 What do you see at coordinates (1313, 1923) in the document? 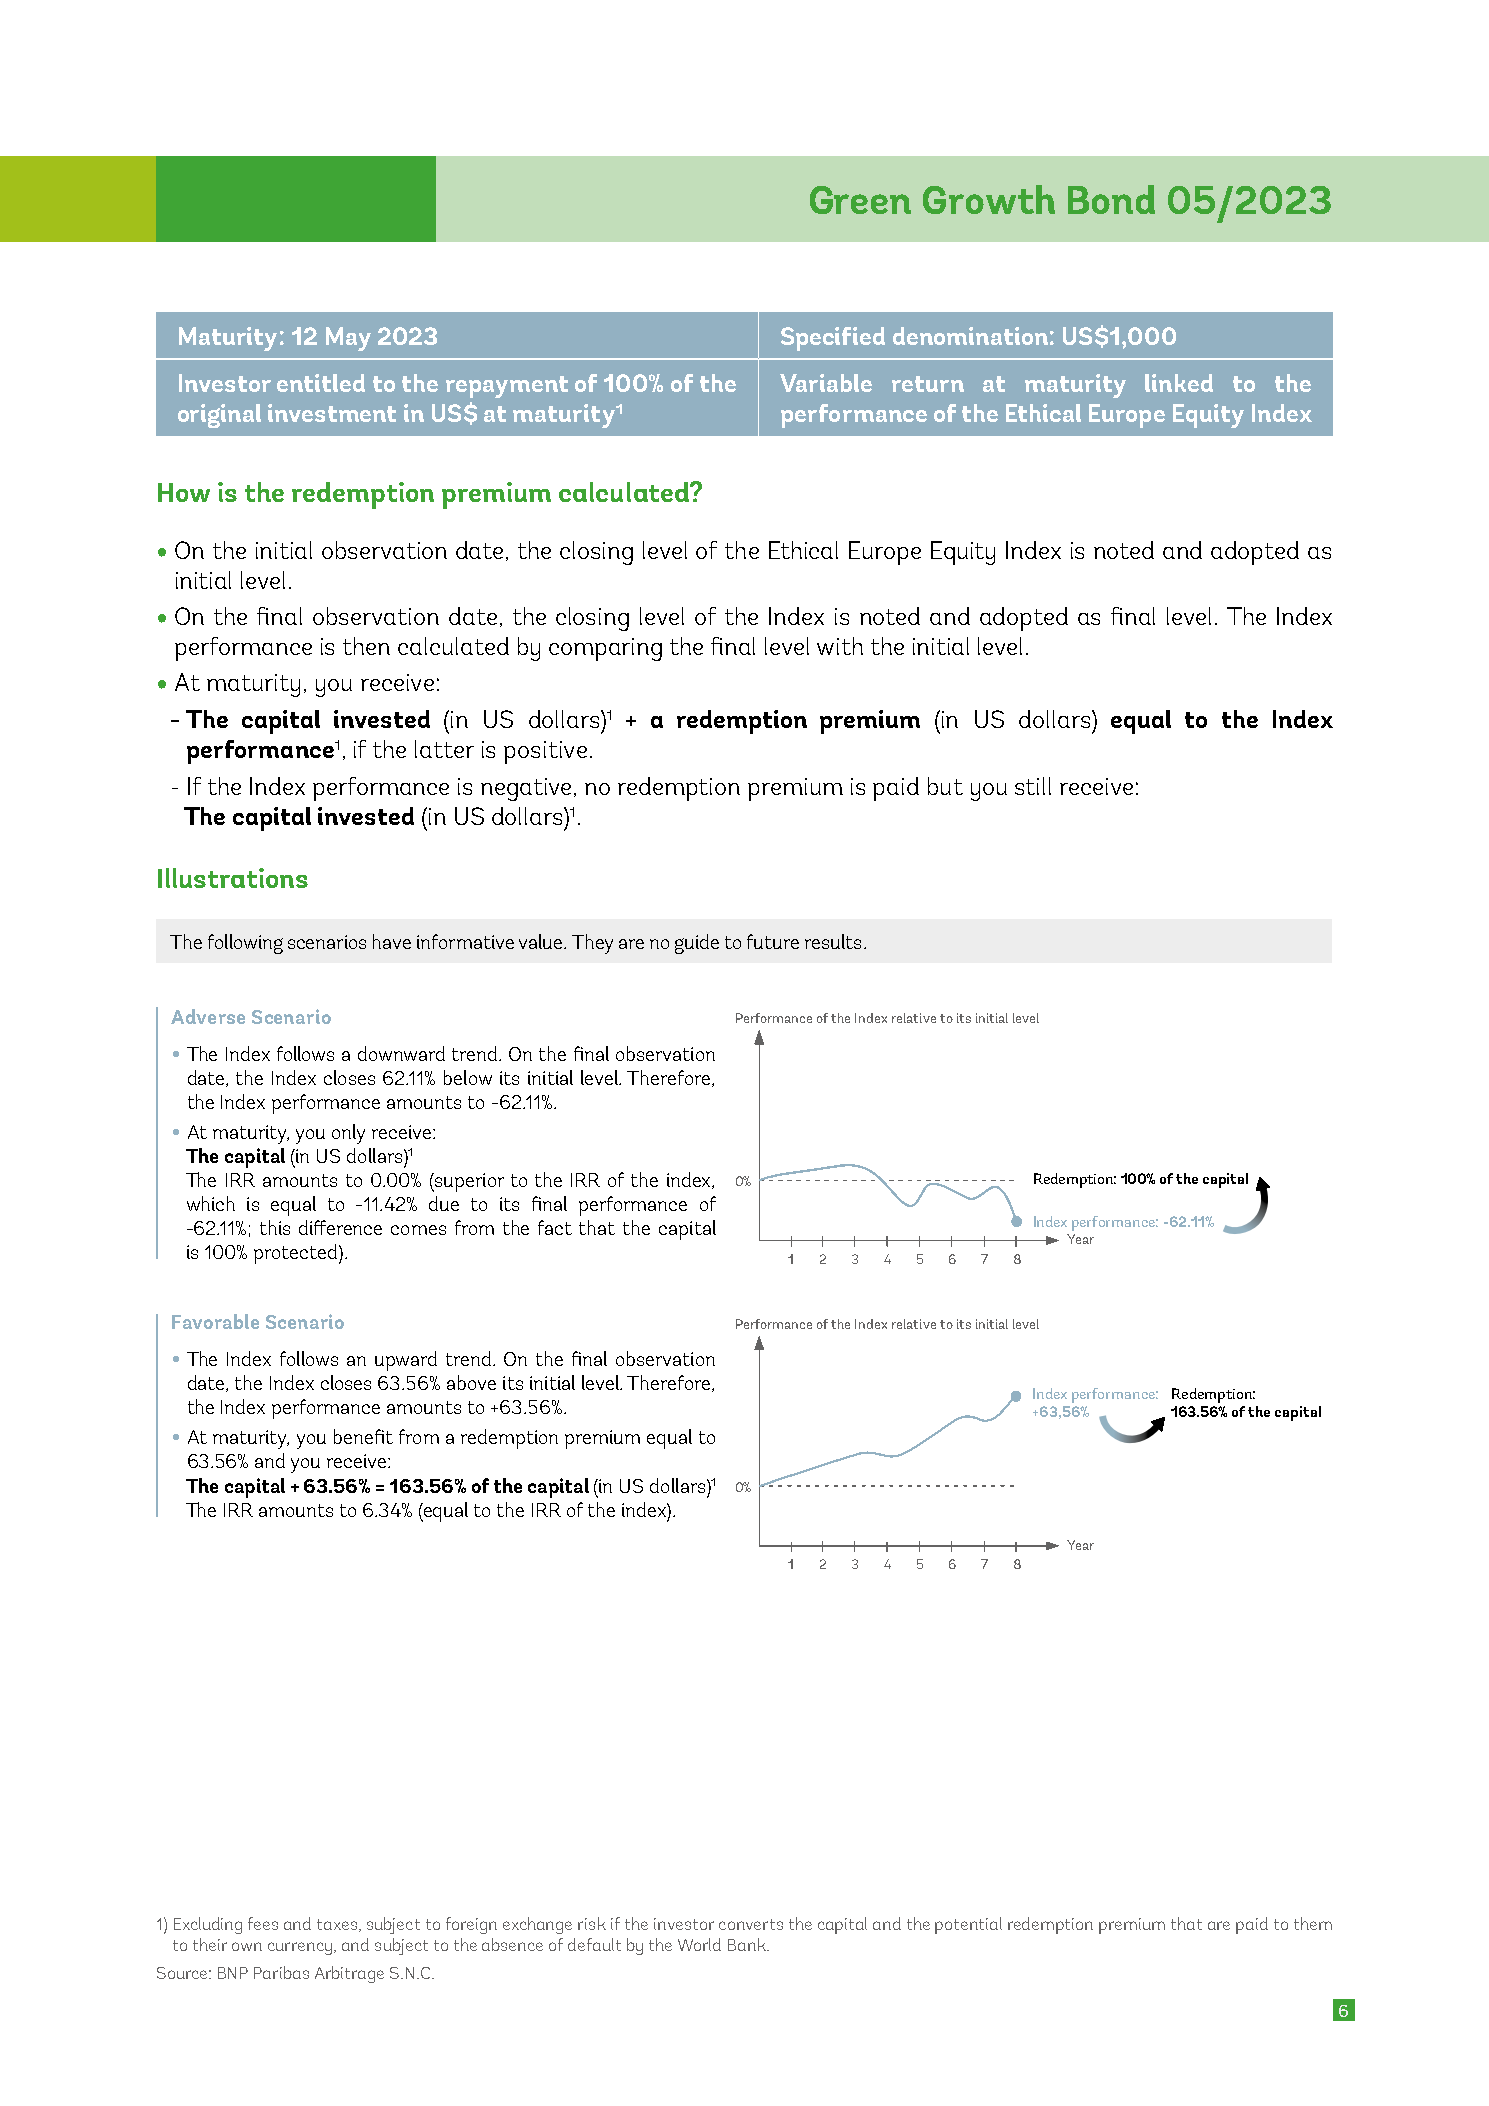
I see `them` at bounding box center [1313, 1923].
